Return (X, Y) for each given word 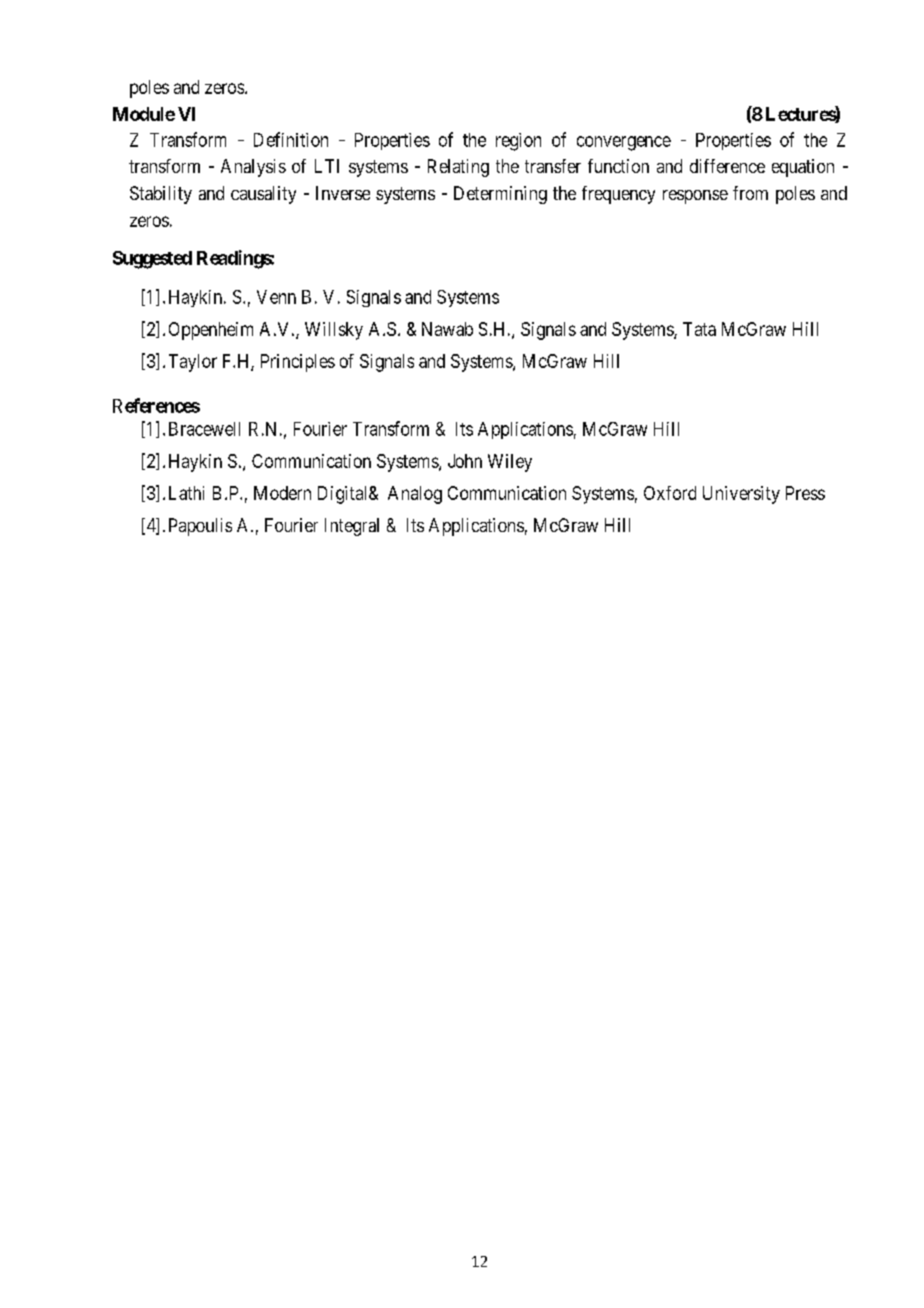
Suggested (152, 260)
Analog (415, 495)
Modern (282, 493)
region (518, 142)
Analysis (253, 168)
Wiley (510, 463)
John (465, 461)
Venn (276, 297)
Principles (298, 363)
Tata (699, 329)
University (741, 495)
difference (727, 166)
